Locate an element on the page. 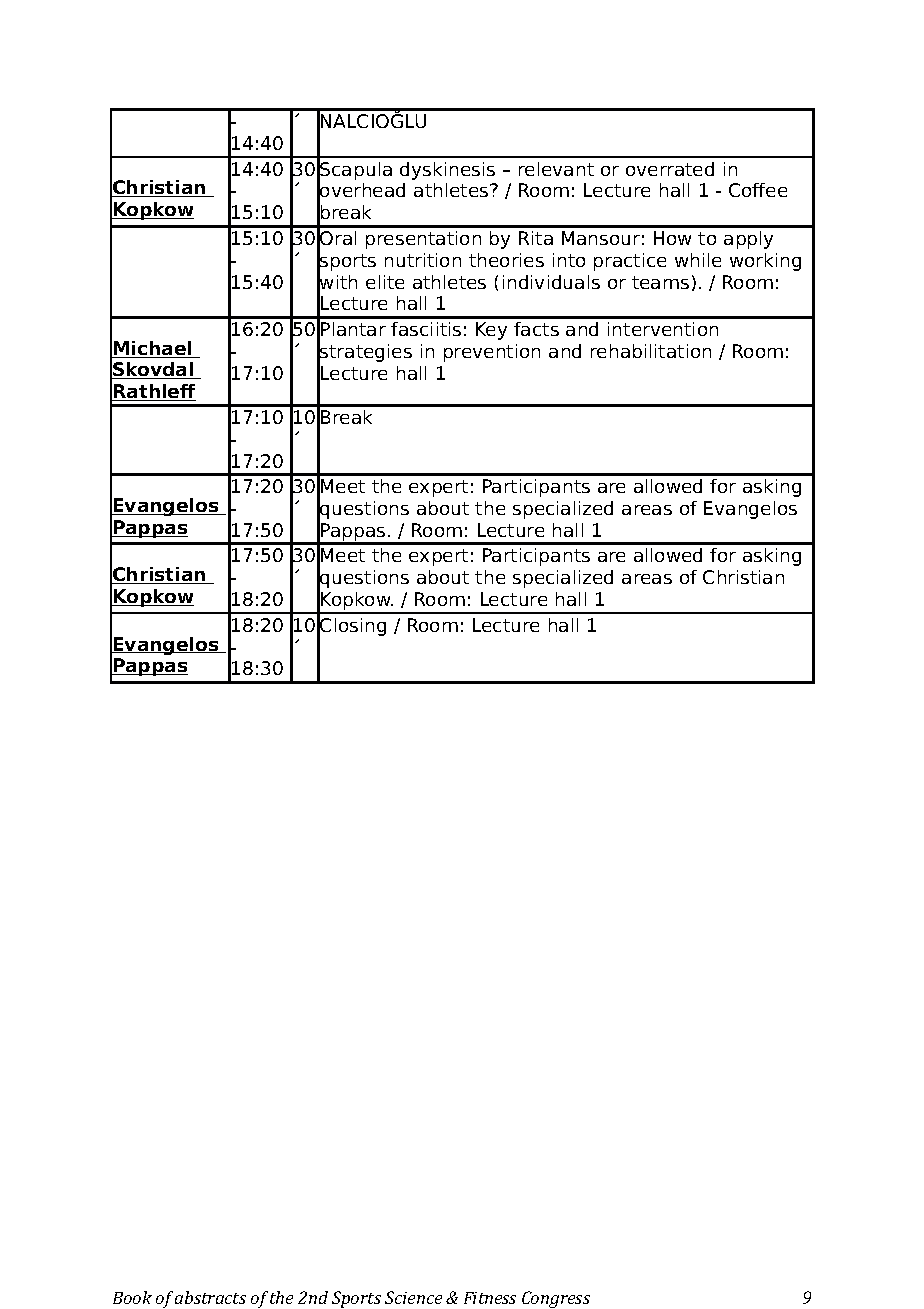  nutrition is located at coordinates (423, 260).
